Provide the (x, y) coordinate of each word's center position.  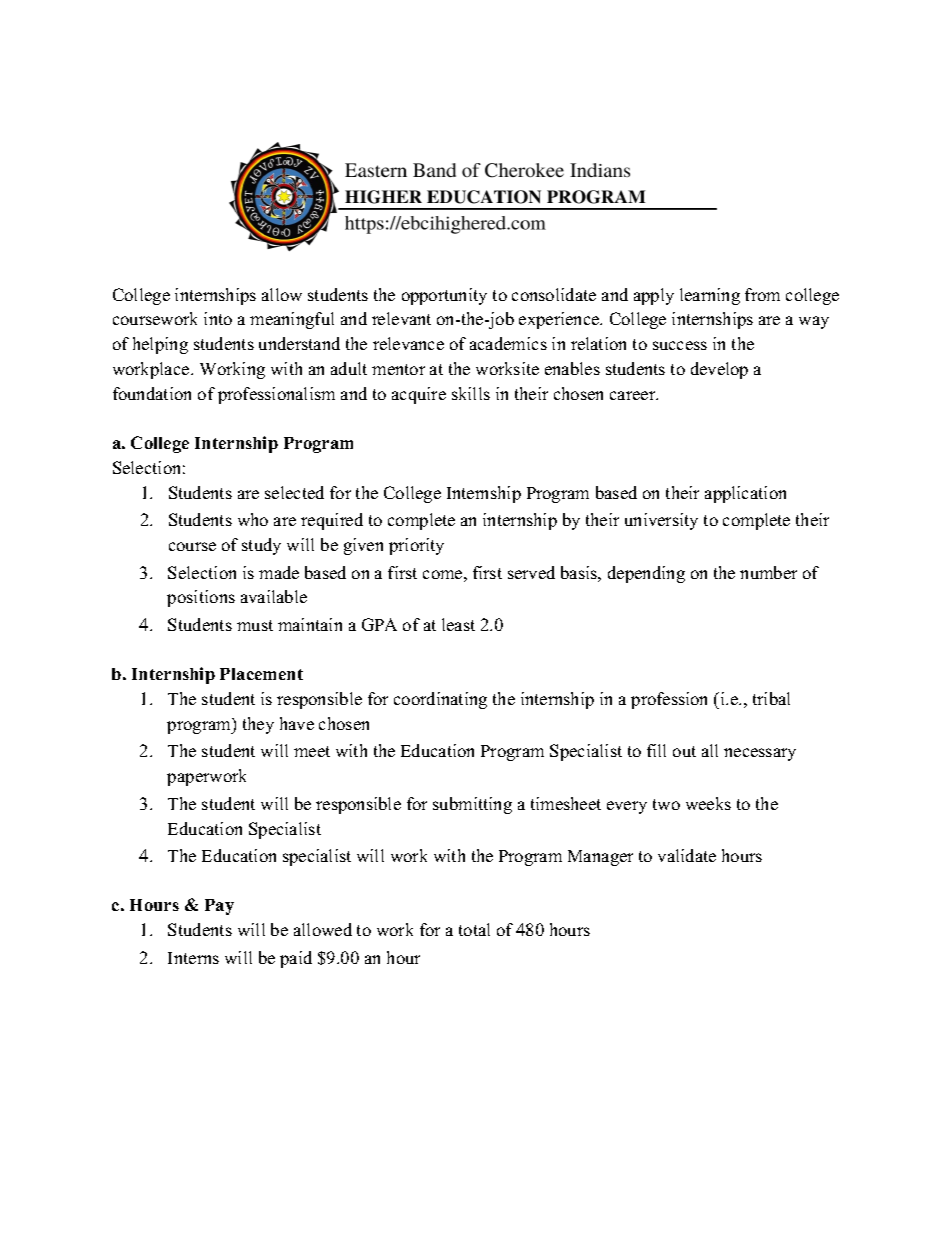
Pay (219, 907)
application (745, 494)
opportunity (444, 296)
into (218, 318)
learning (710, 296)
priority (416, 546)
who (253, 519)
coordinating (440, 700)
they (258, 725)
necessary (760, 754)
